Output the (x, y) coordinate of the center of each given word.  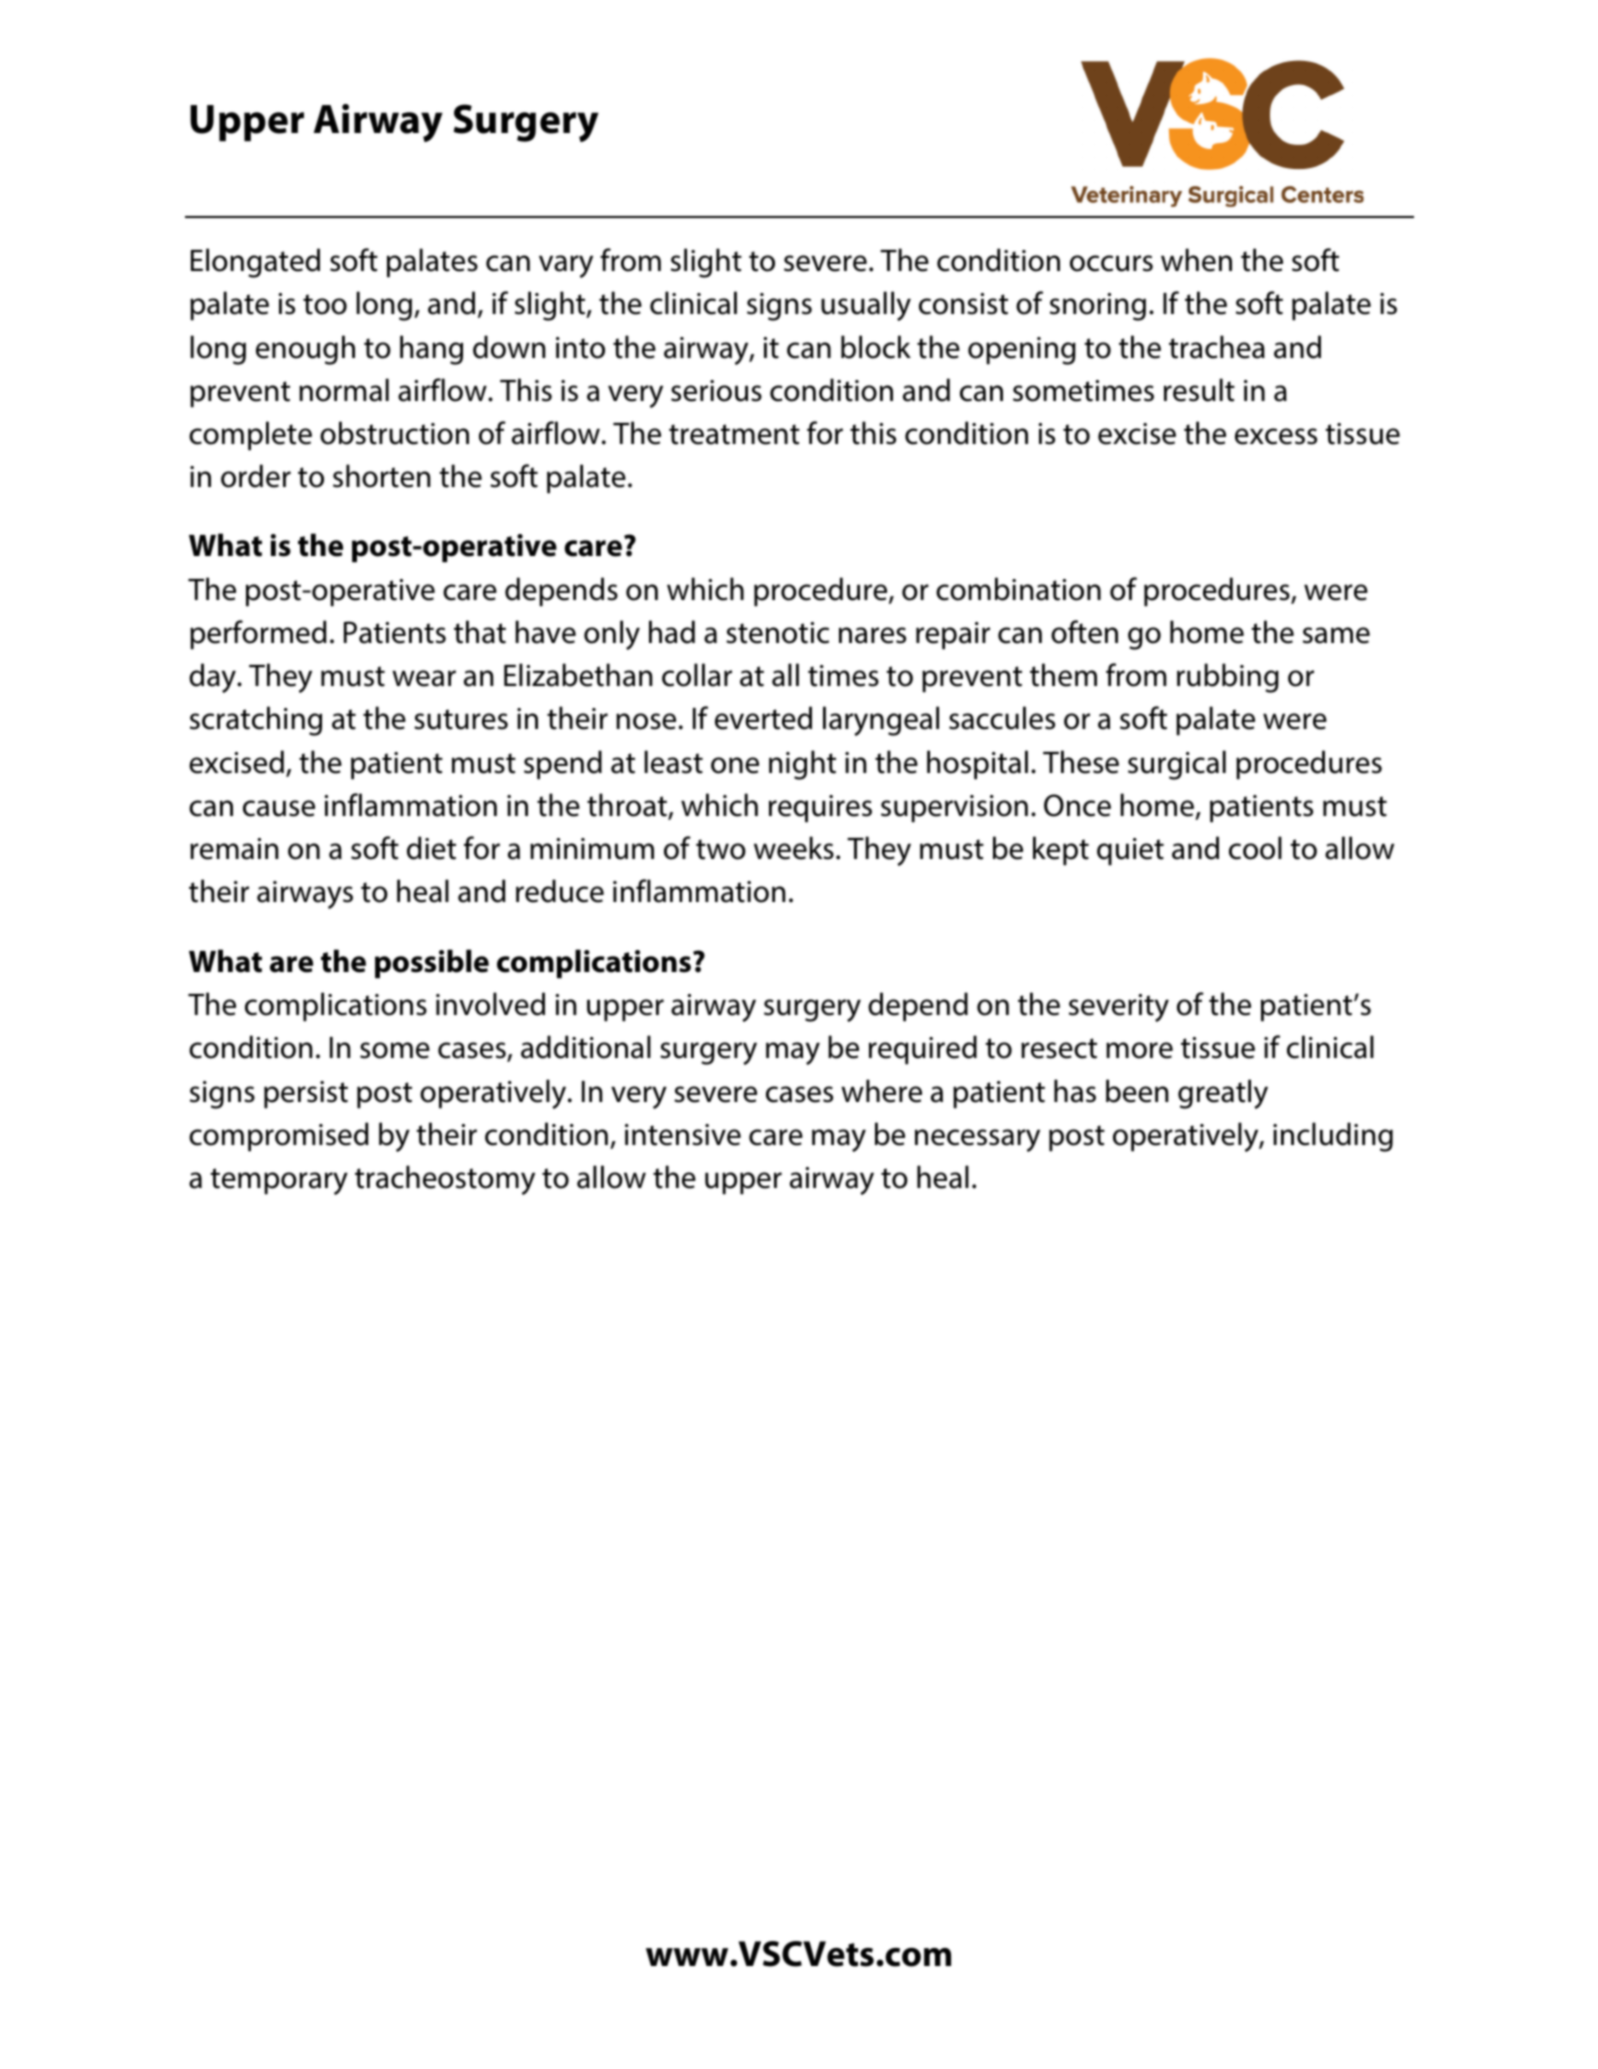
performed (258, 635)
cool (1255, 848)
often (1084, 632)
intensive (683, 1135)
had (672, 632)
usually (866, 306)
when (1196, 260)
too (325, 304)
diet (431, 848)
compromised (279, 1137)
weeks (794, 848)
